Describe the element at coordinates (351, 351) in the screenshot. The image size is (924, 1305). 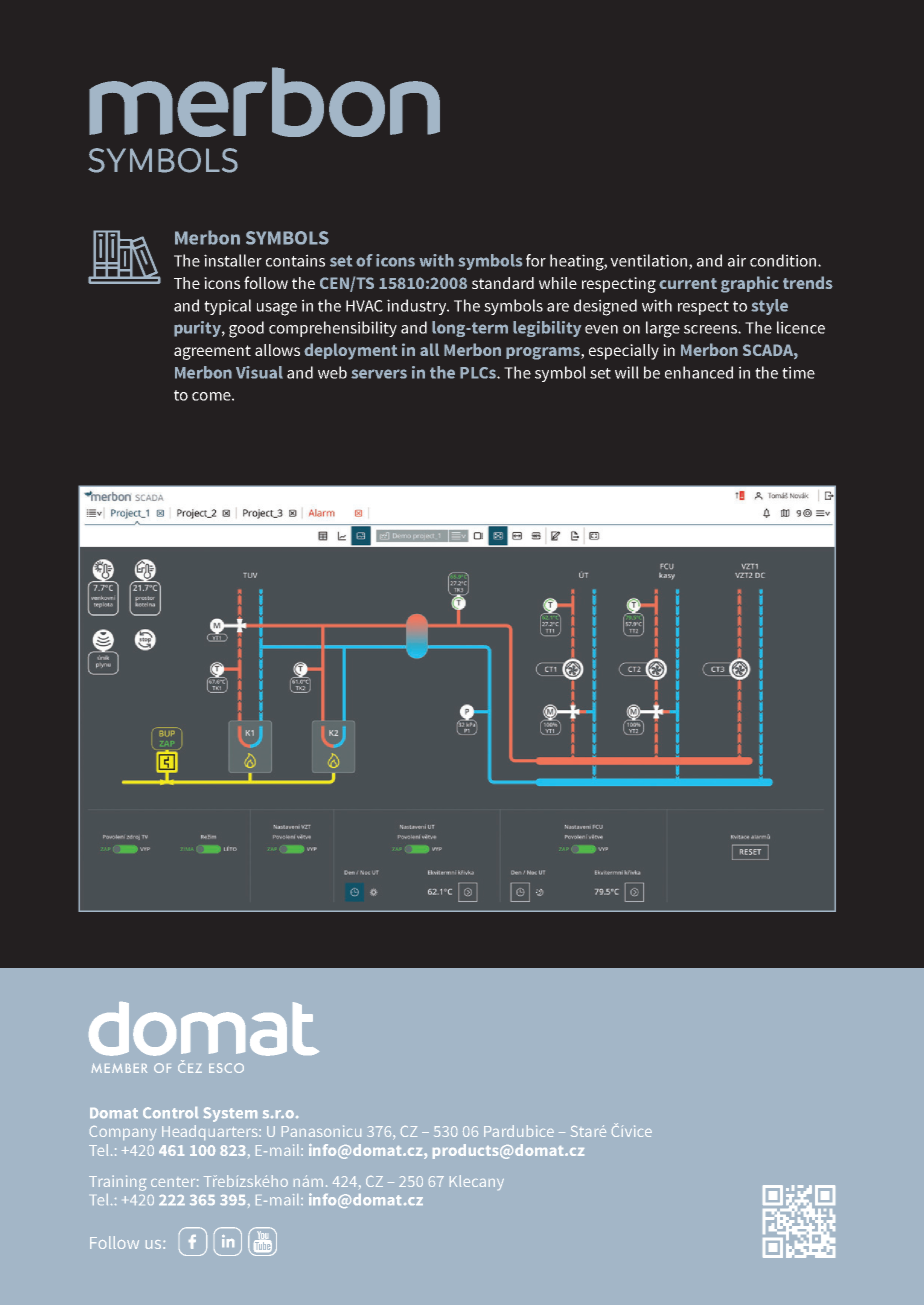
I see `deployment` at that location.
